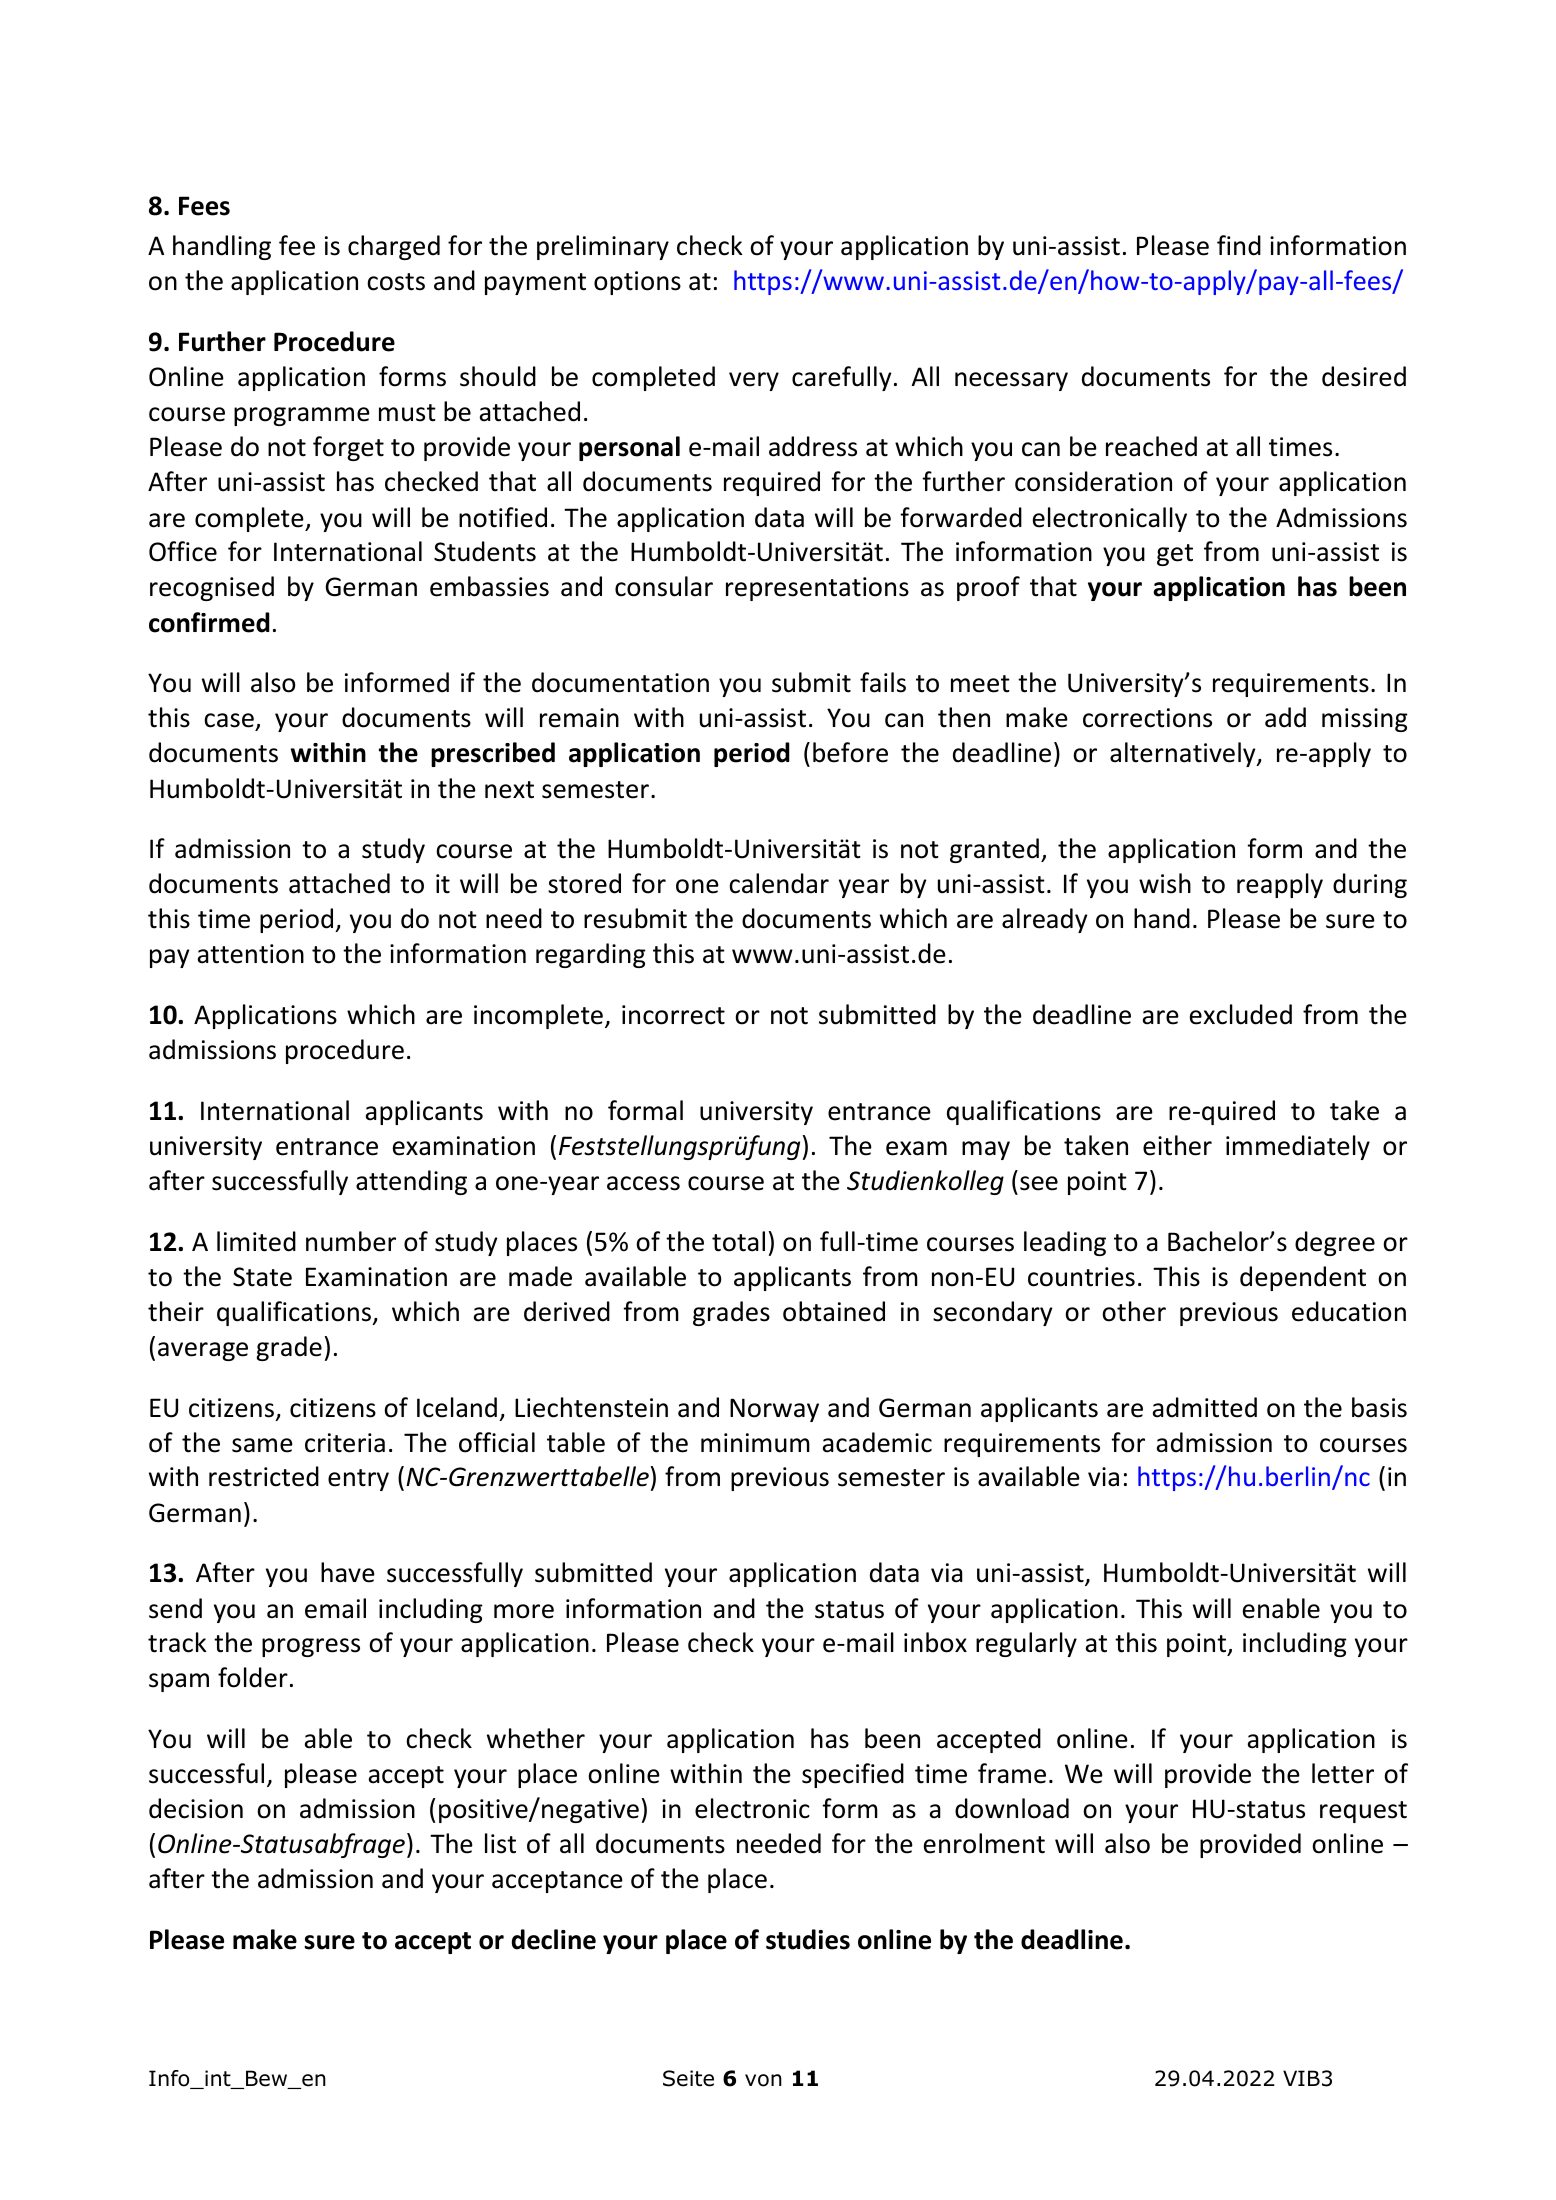  Describe the element at coordinates (396, 282) in the page. I see `costs` at that location.
